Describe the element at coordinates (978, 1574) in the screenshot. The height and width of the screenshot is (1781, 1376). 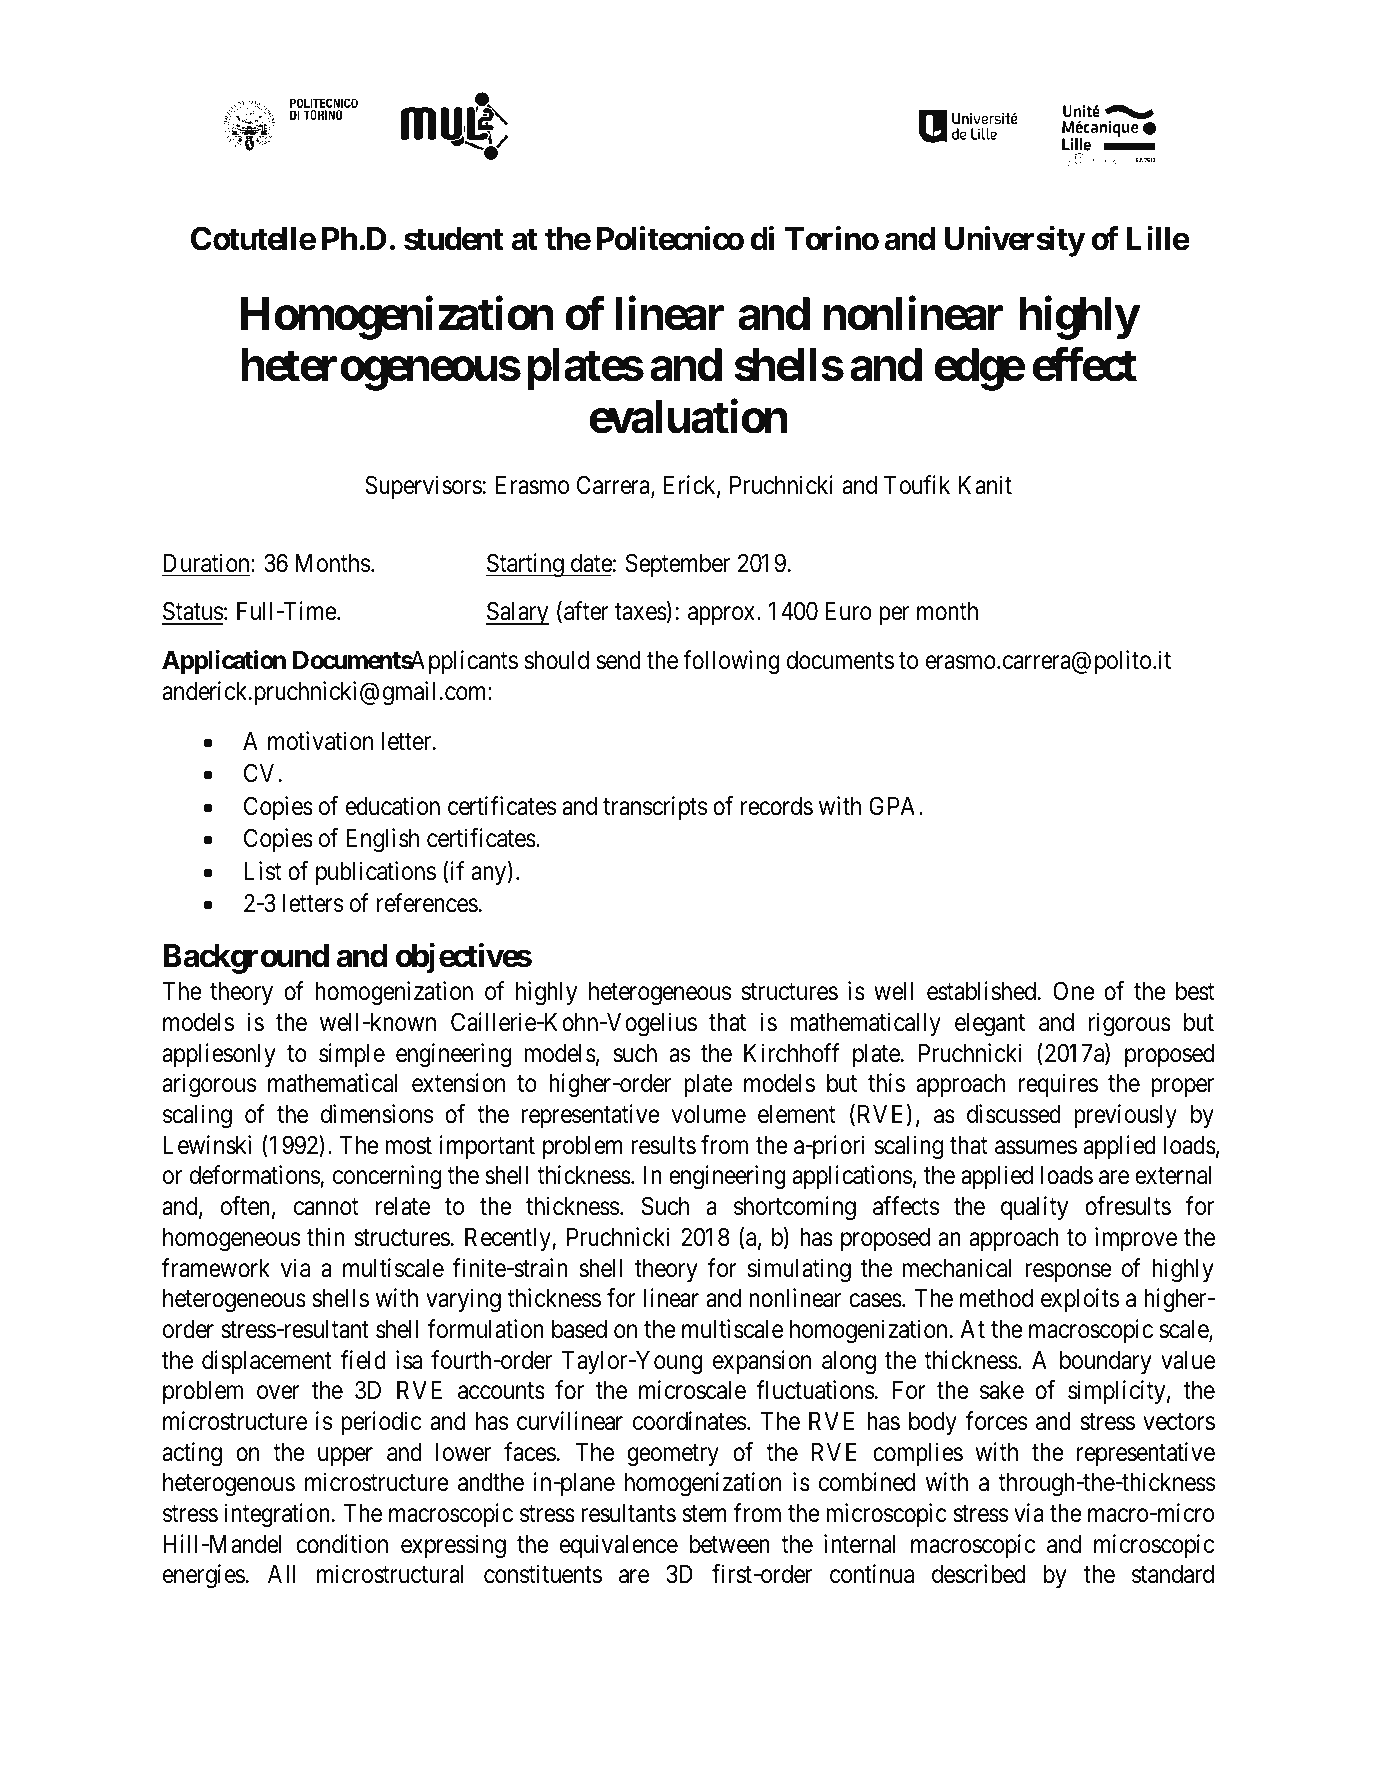
I see `described` at that location.
